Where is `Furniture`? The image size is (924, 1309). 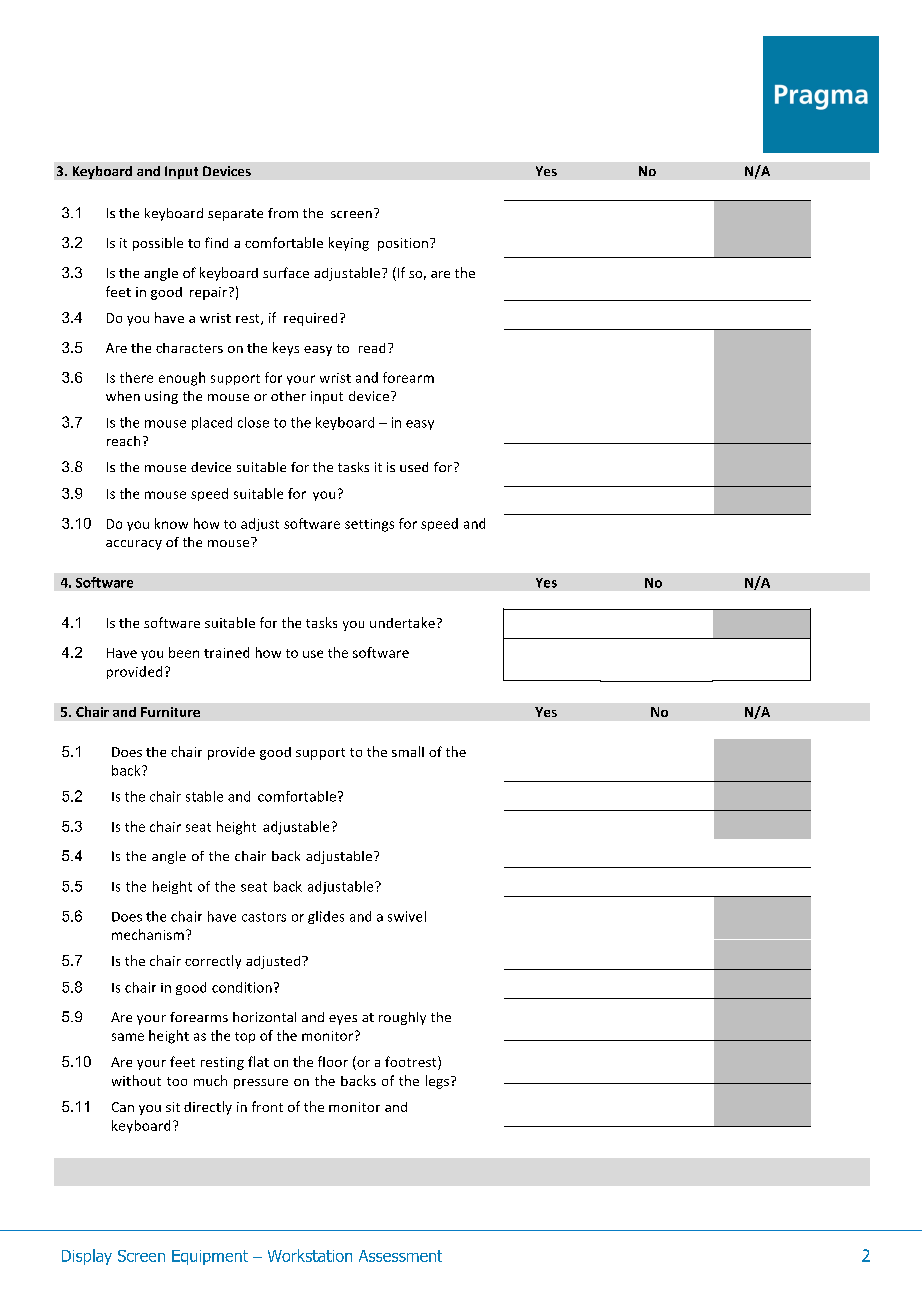
Furniture is located at coordinates (170, 712).
